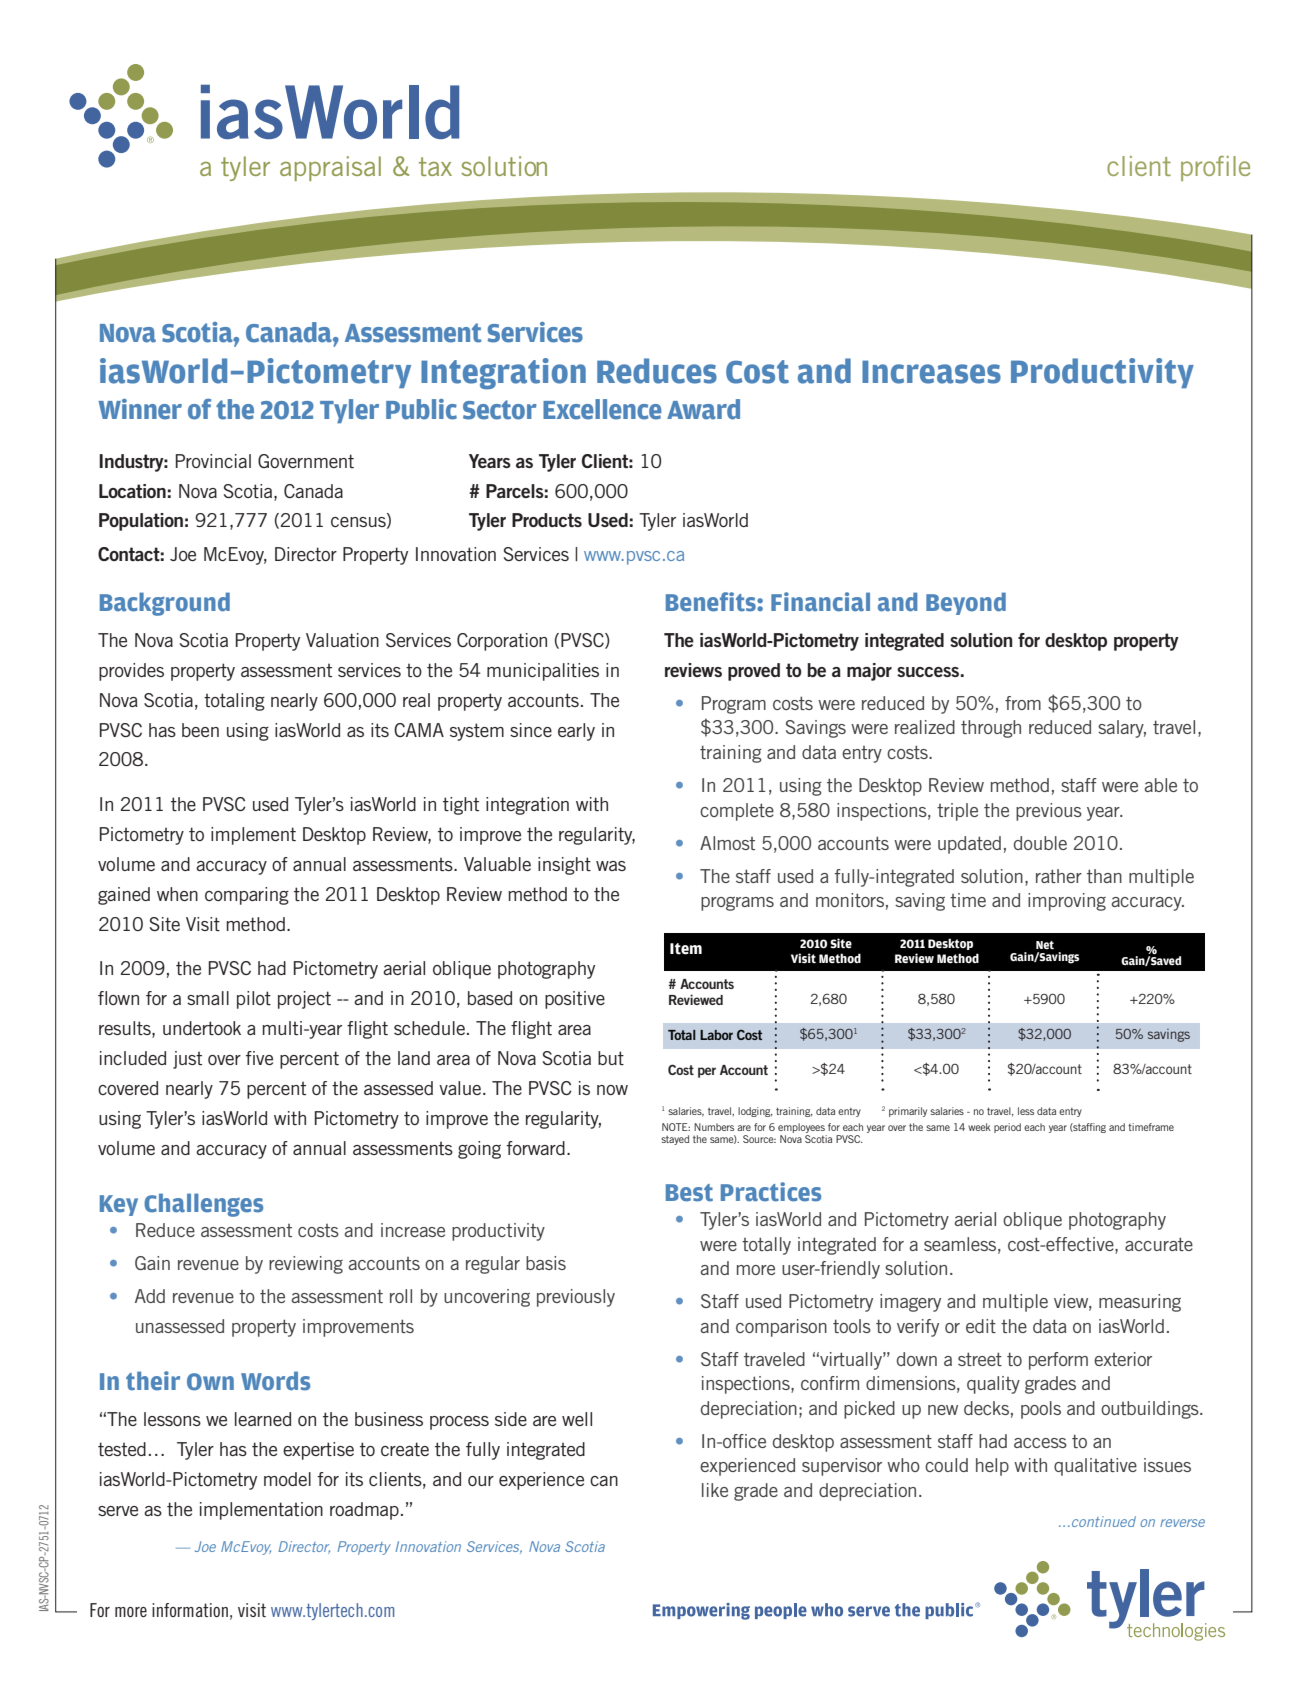 The height and width of the screenshot is (1689, 1305). What do you see at coordinates (966, 603) in the screenshot?
I see `Beyond` at bounding box center [966, 603].
